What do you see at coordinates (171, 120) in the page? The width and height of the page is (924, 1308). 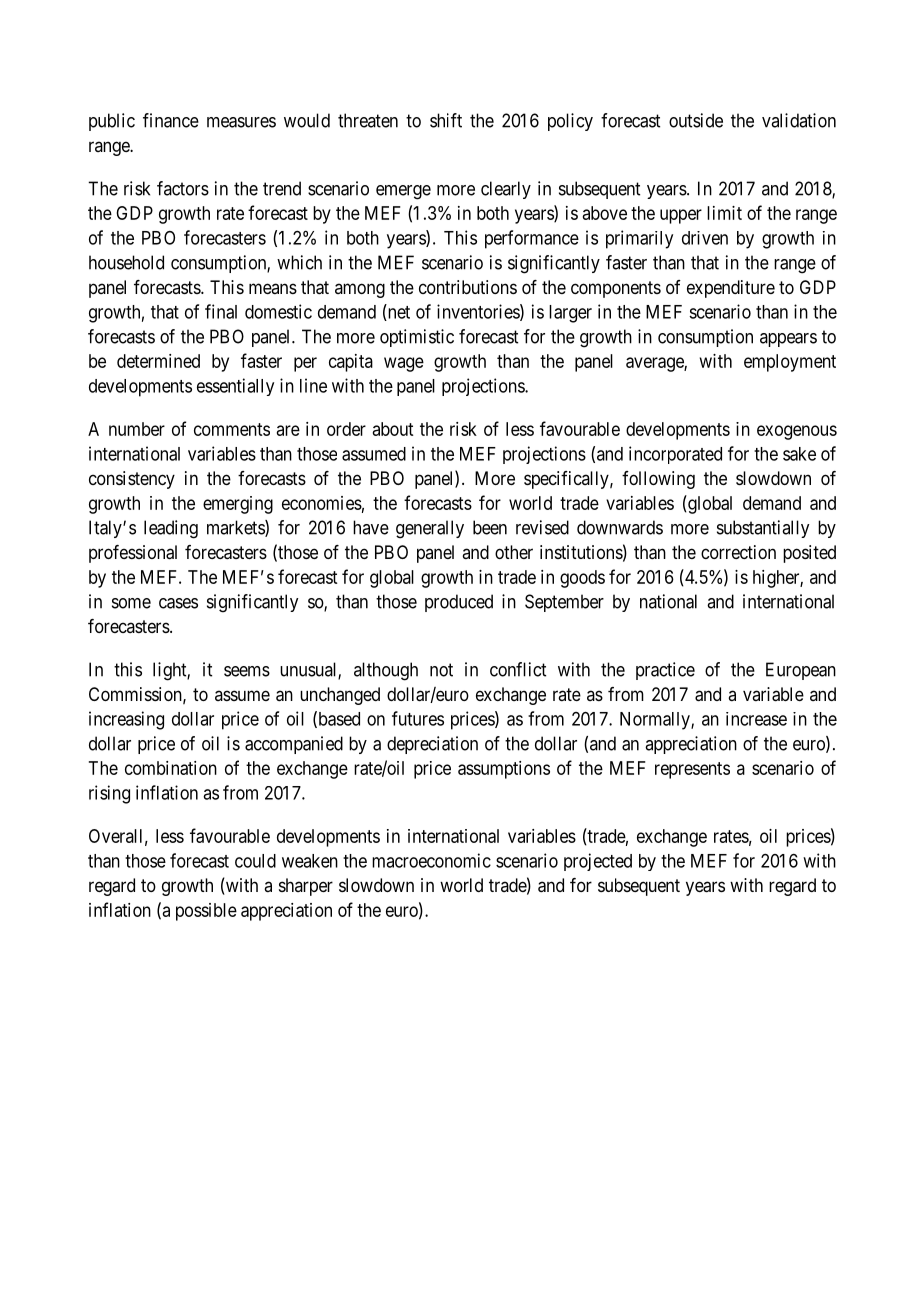 I see `finance` at bounding box center [171, 120].
